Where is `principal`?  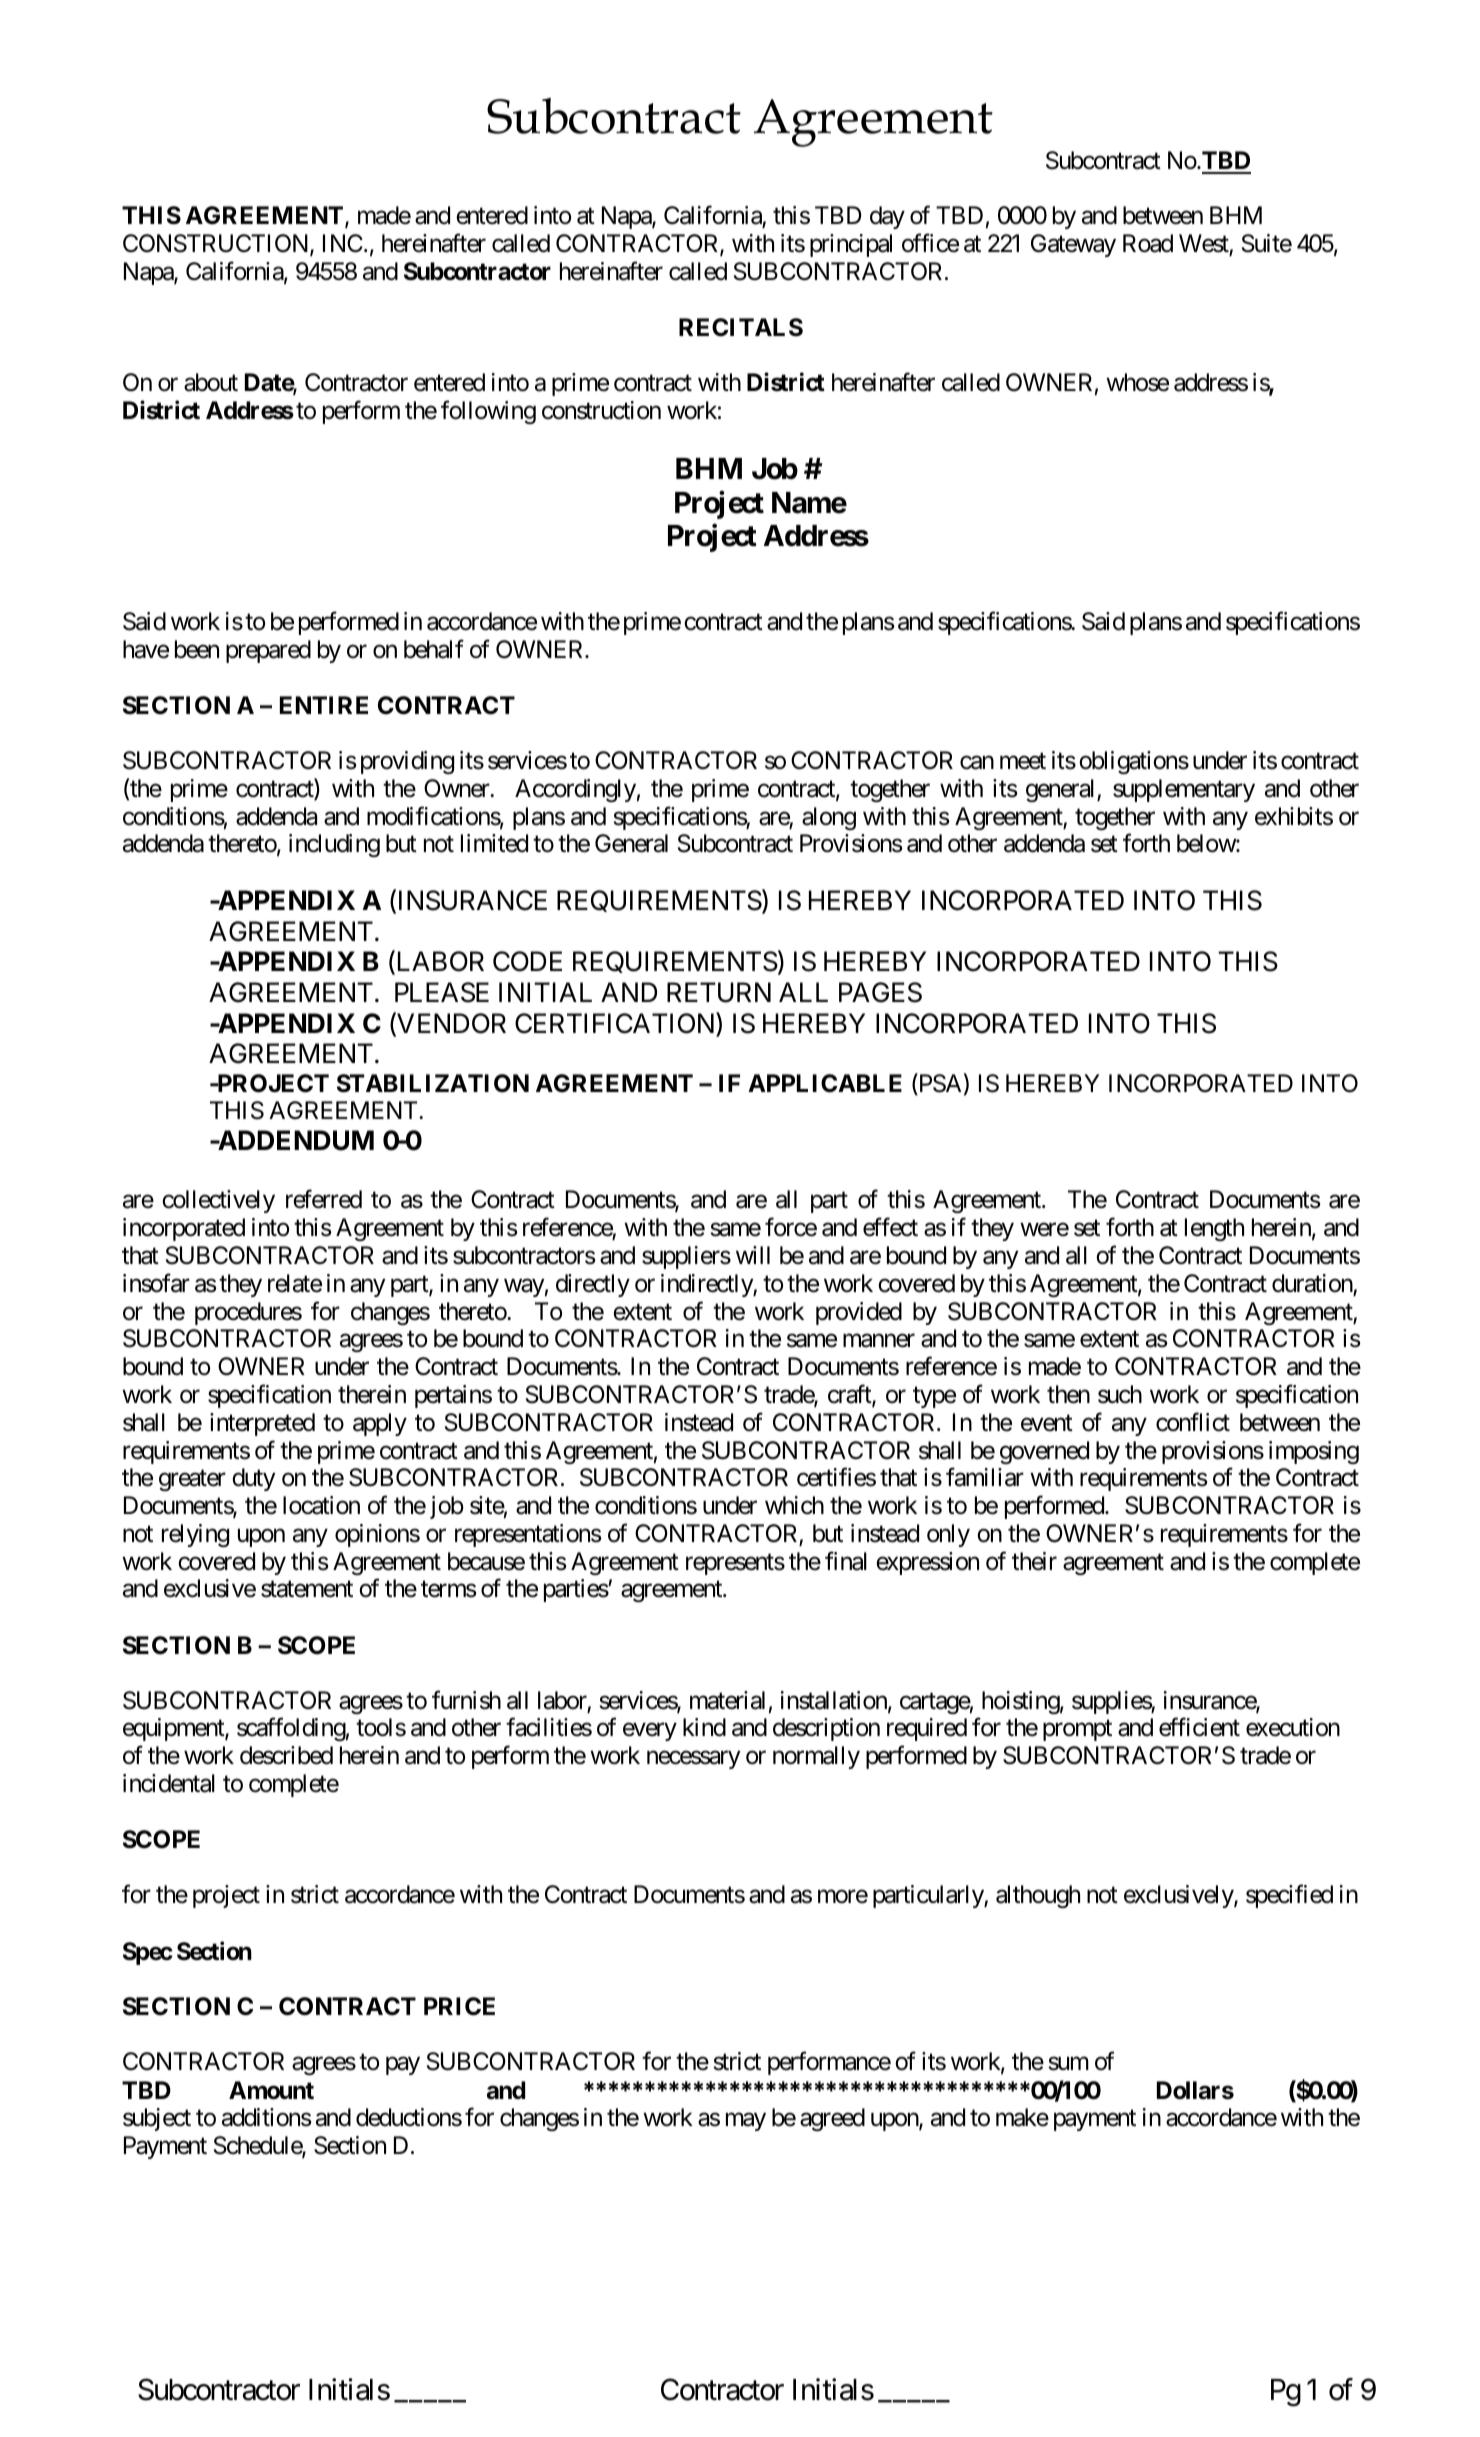 principal is located at coordinates (851, 245).
